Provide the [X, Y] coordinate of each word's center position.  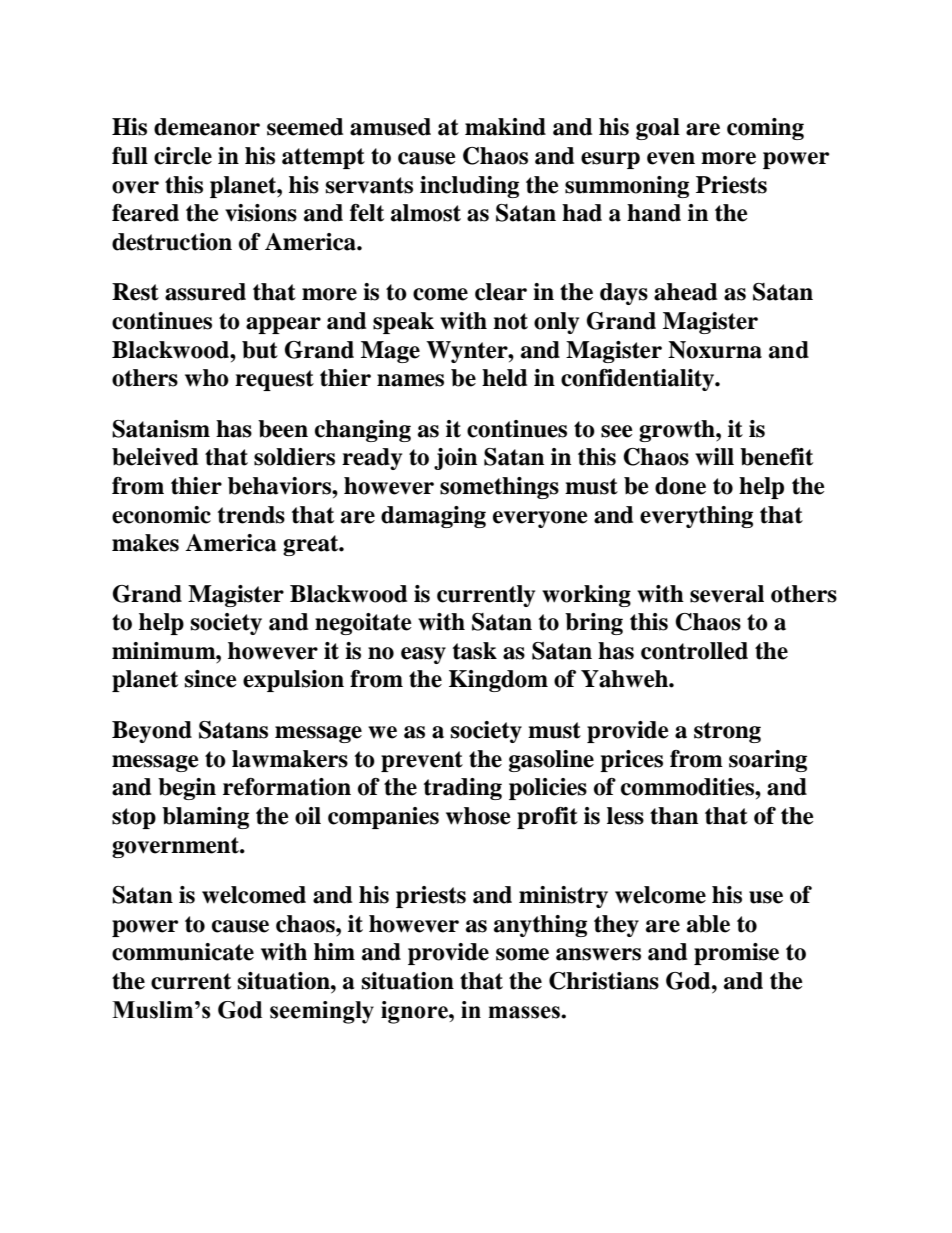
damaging [433, 517]
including [469, 187]
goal [658, 129]
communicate [183, 952]
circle [183, 156]
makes [145, 543]
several [727, 594]
